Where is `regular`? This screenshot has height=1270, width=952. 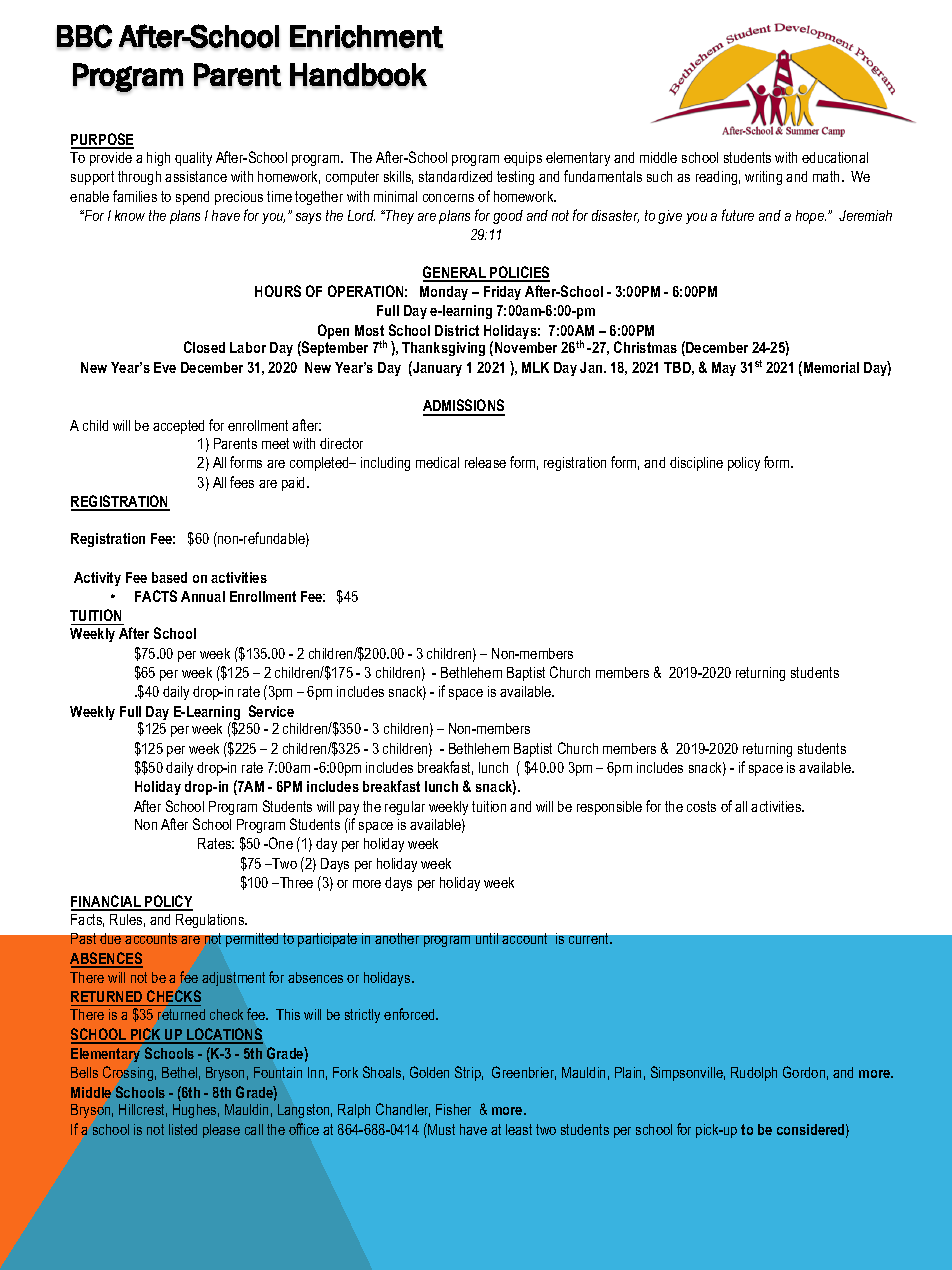
regular is located at coordinates (405, 808).
